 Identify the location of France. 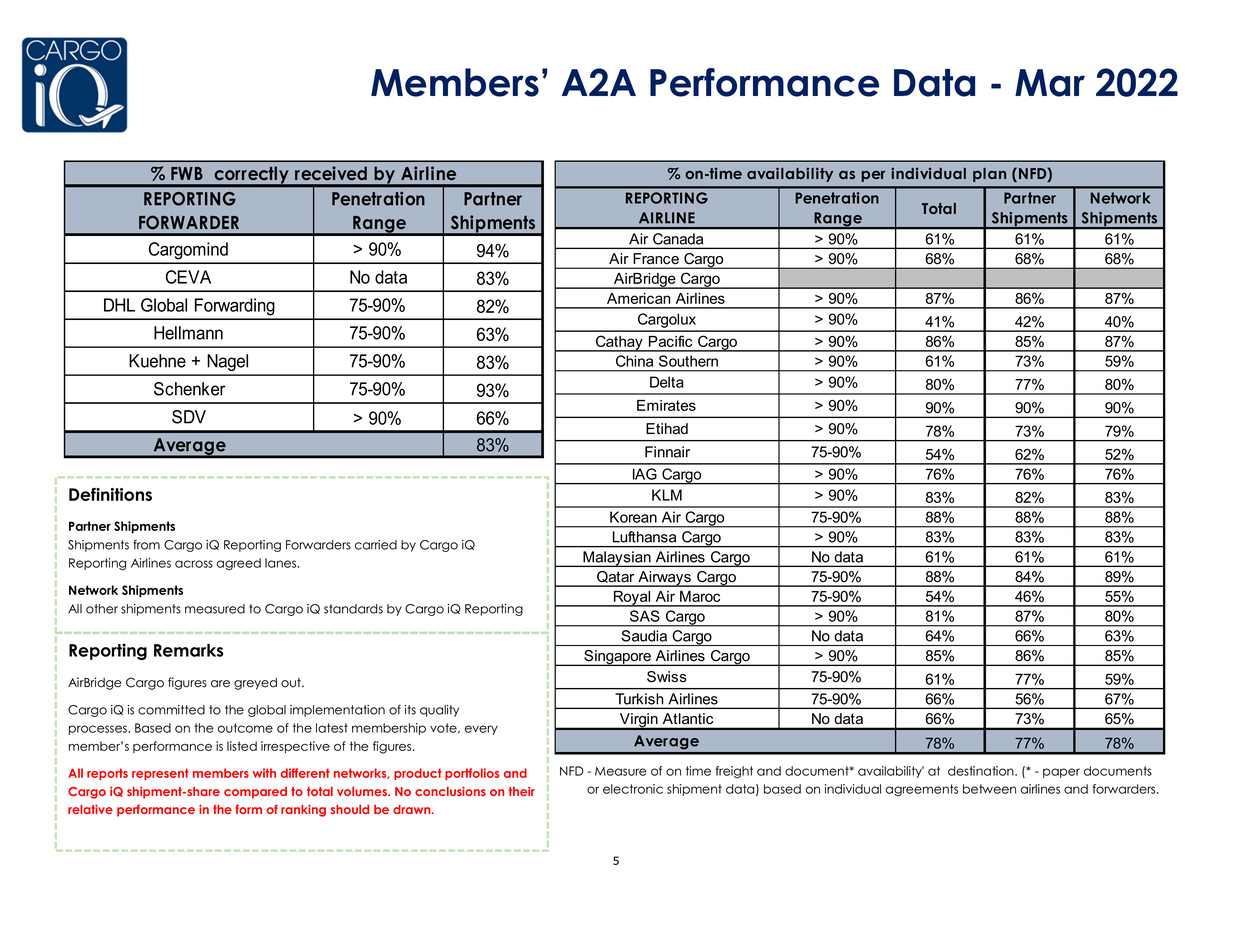
(656, 258).
